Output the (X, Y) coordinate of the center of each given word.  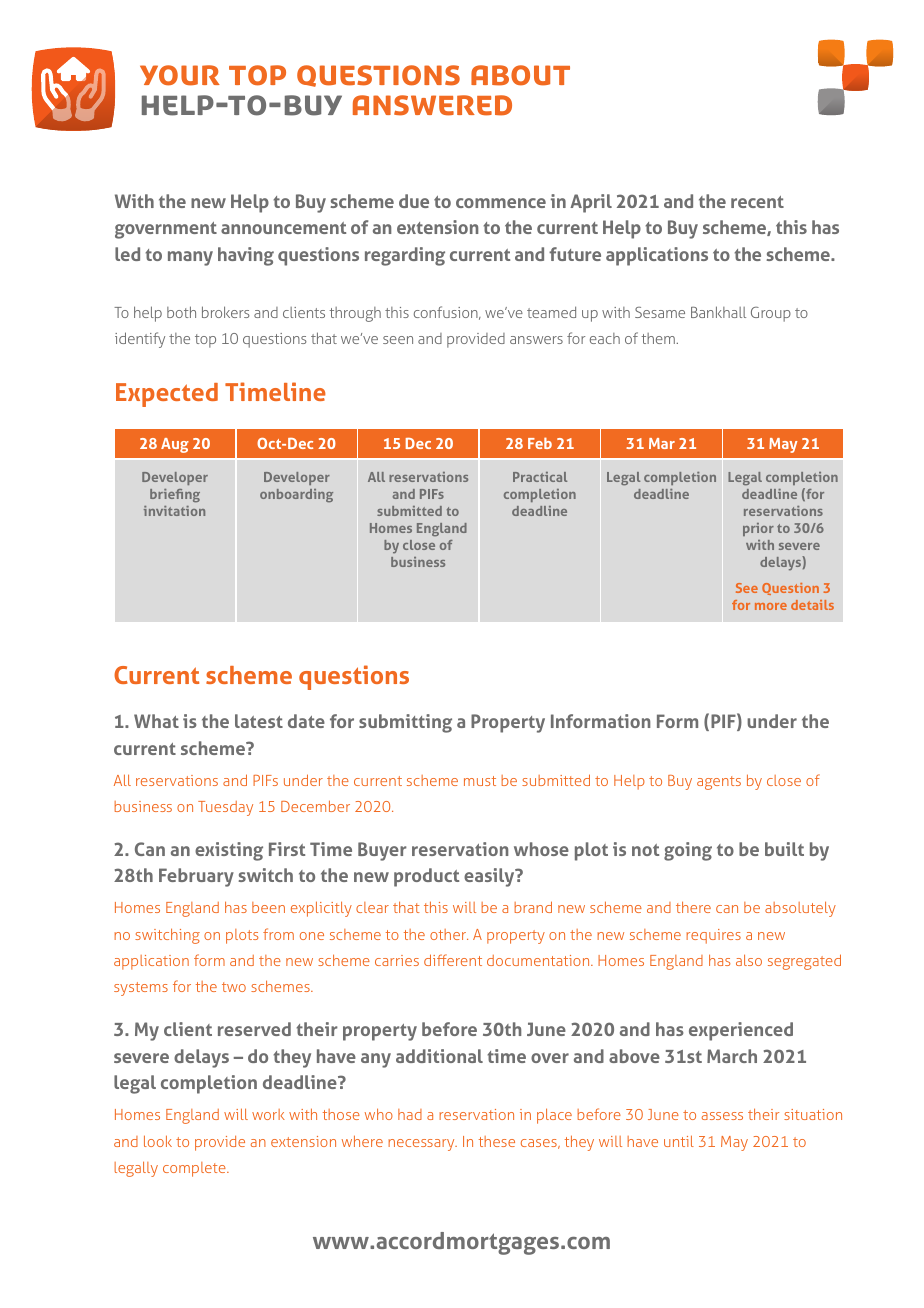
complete (195, 1169)
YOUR (180, 75)
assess (722, 1116)
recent (757, 202)
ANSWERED (432, 105)
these (497, 1141)
